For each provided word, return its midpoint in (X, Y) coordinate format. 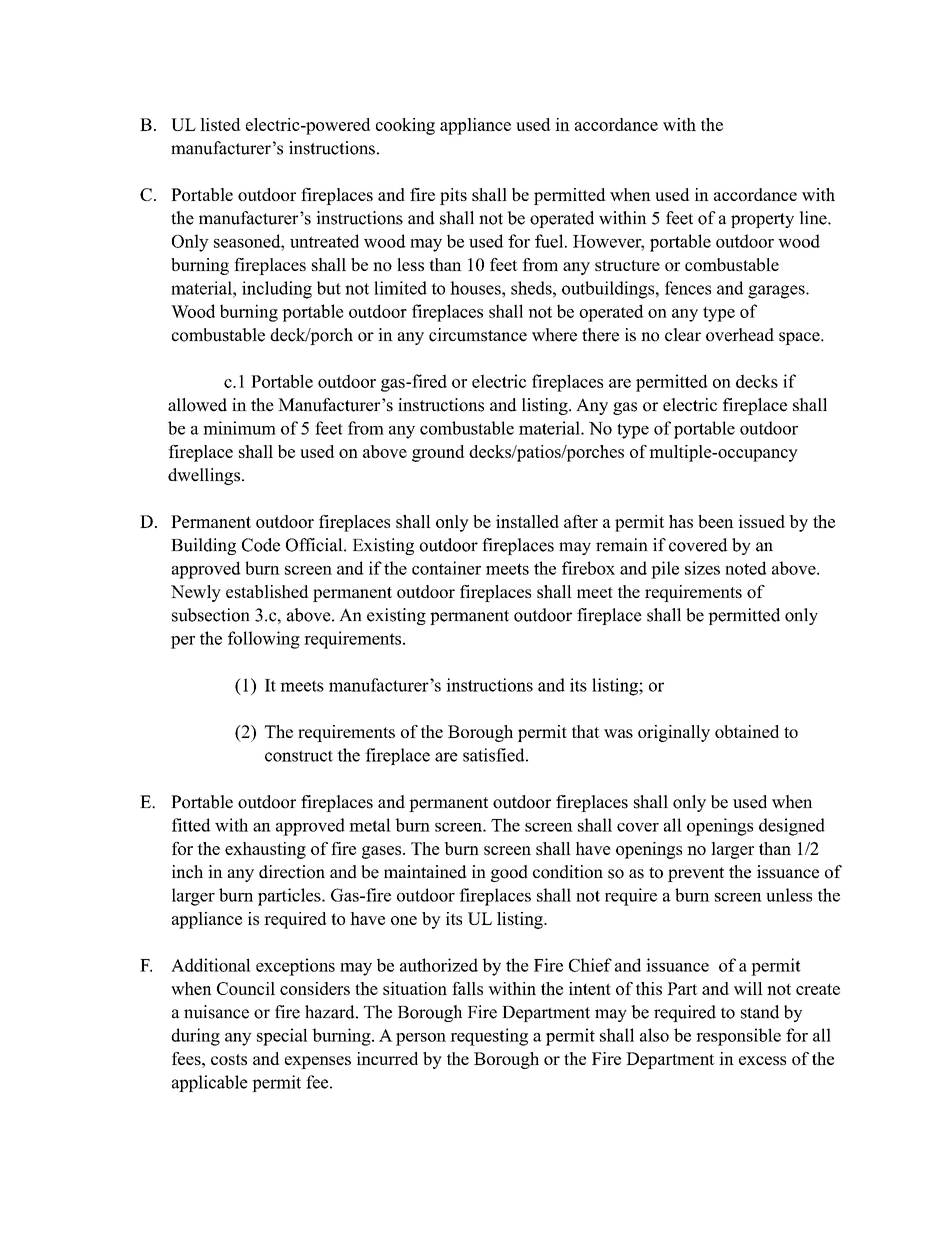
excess (762, 1060)
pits (453, 196)
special (282, 1037)
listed (220, 124)
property (762, 220)
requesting (489, 1037)
